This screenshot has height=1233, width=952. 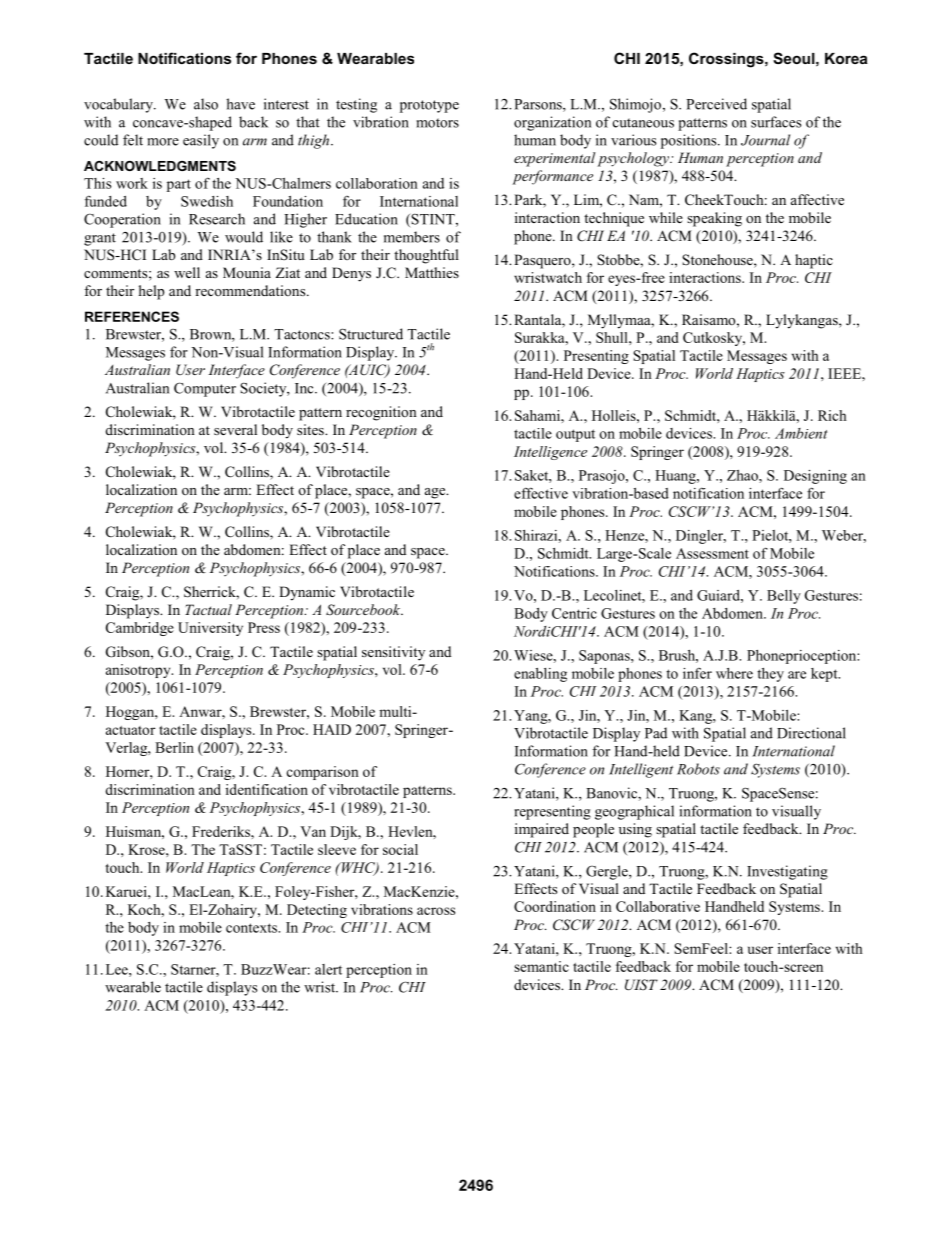 What do you see at coordinates (716, 104) in the screenshot?
I see `Perceived` at bounding box center [716, 104].
